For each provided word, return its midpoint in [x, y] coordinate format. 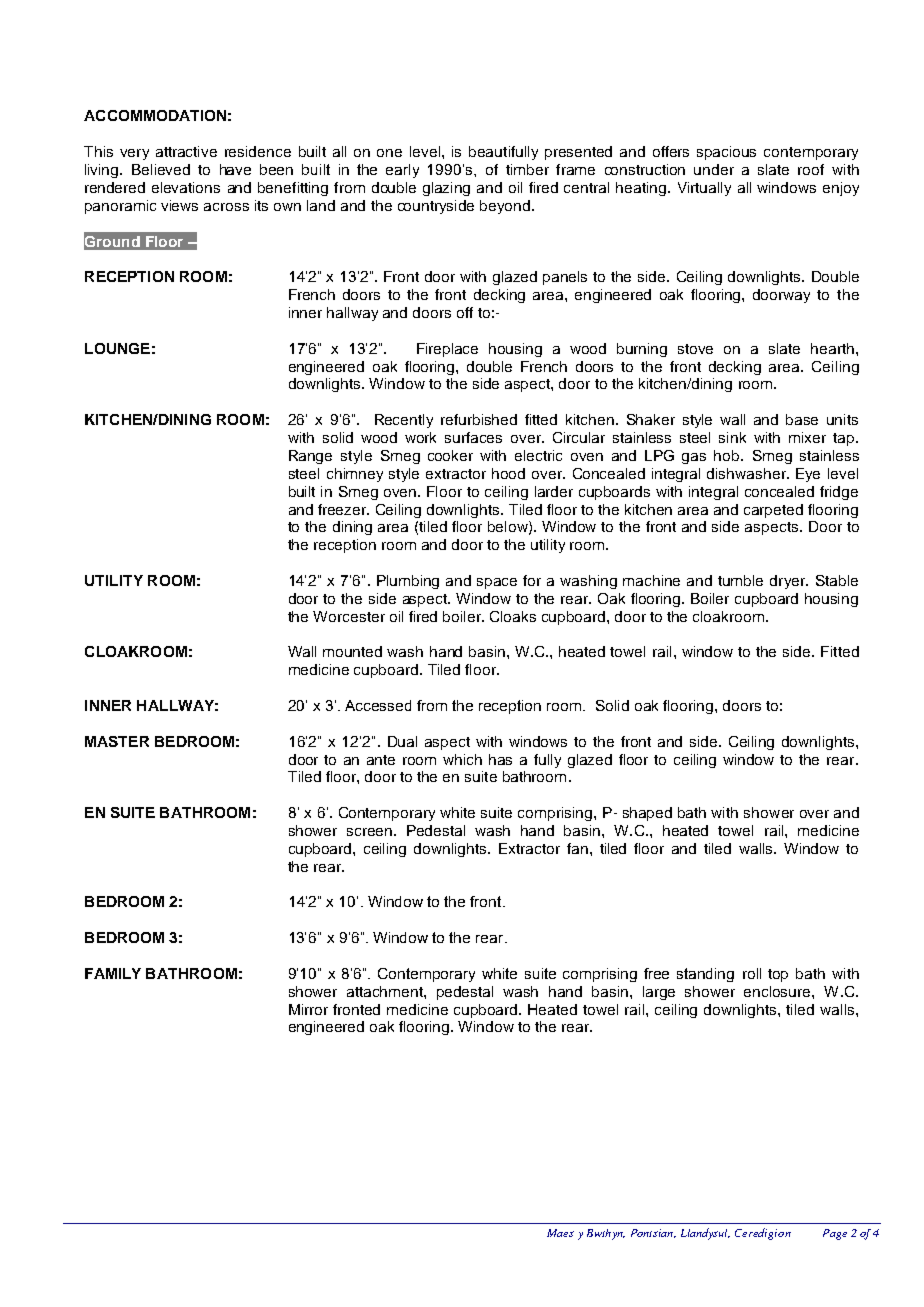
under [714, 169]
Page [835, 1234]
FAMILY [113, 973]
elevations [186, 187]
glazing [446, 189]
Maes [560, 1233]
